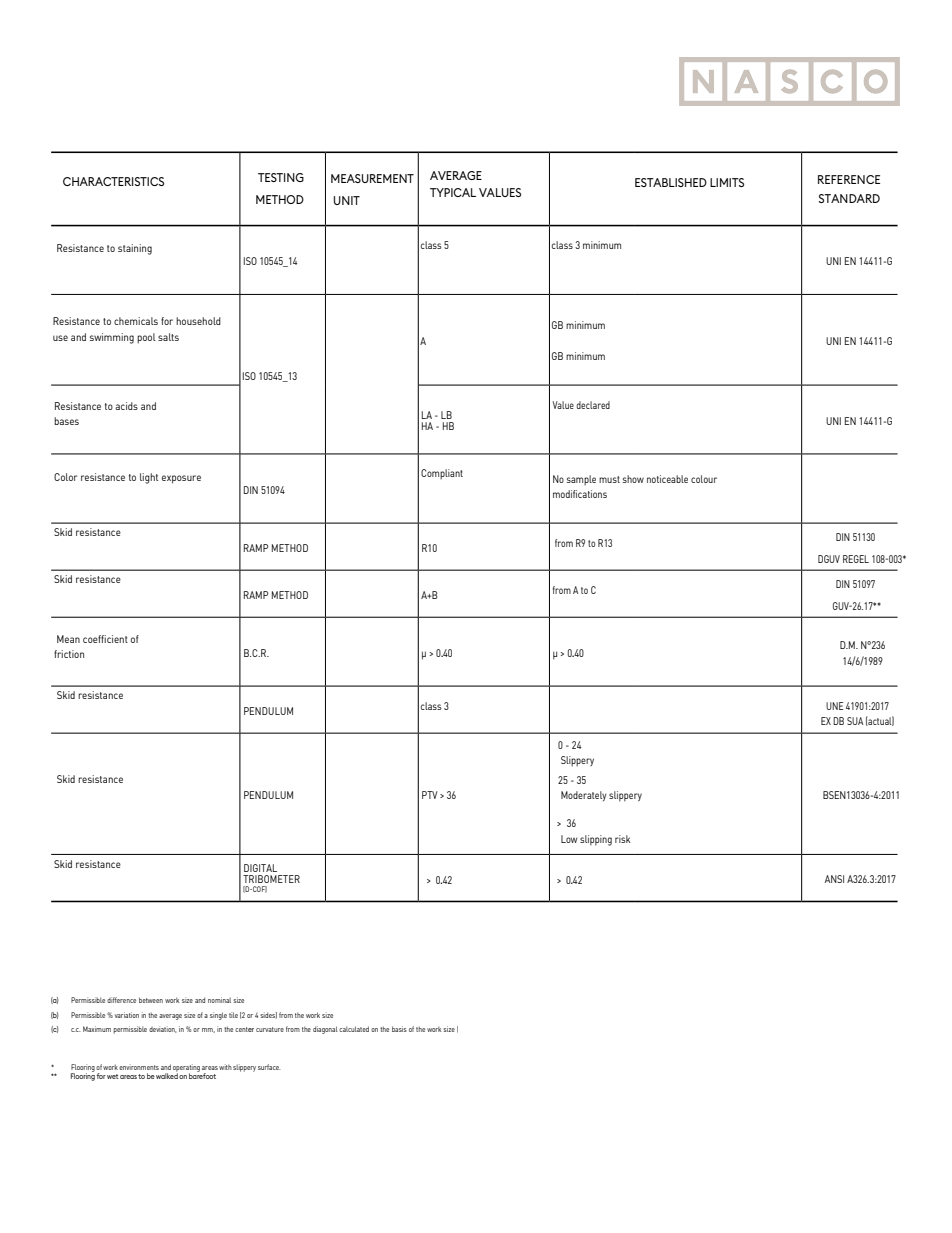  What do you see at coordinates (453, 192) in the page?
I see `TYPICAL` at bounding box center [453, 192].
